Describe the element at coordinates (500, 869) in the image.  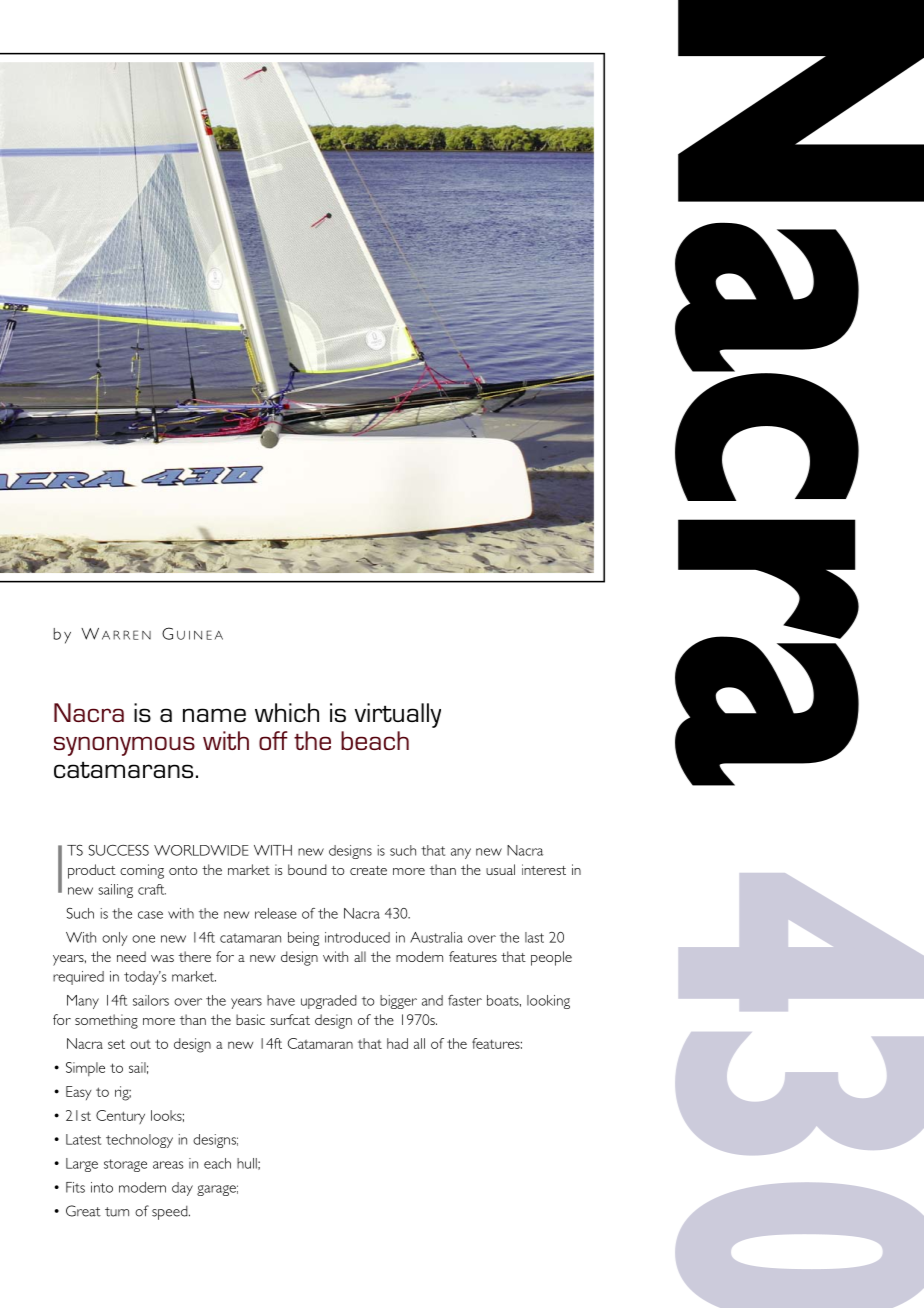
I see `usual` at that location.
